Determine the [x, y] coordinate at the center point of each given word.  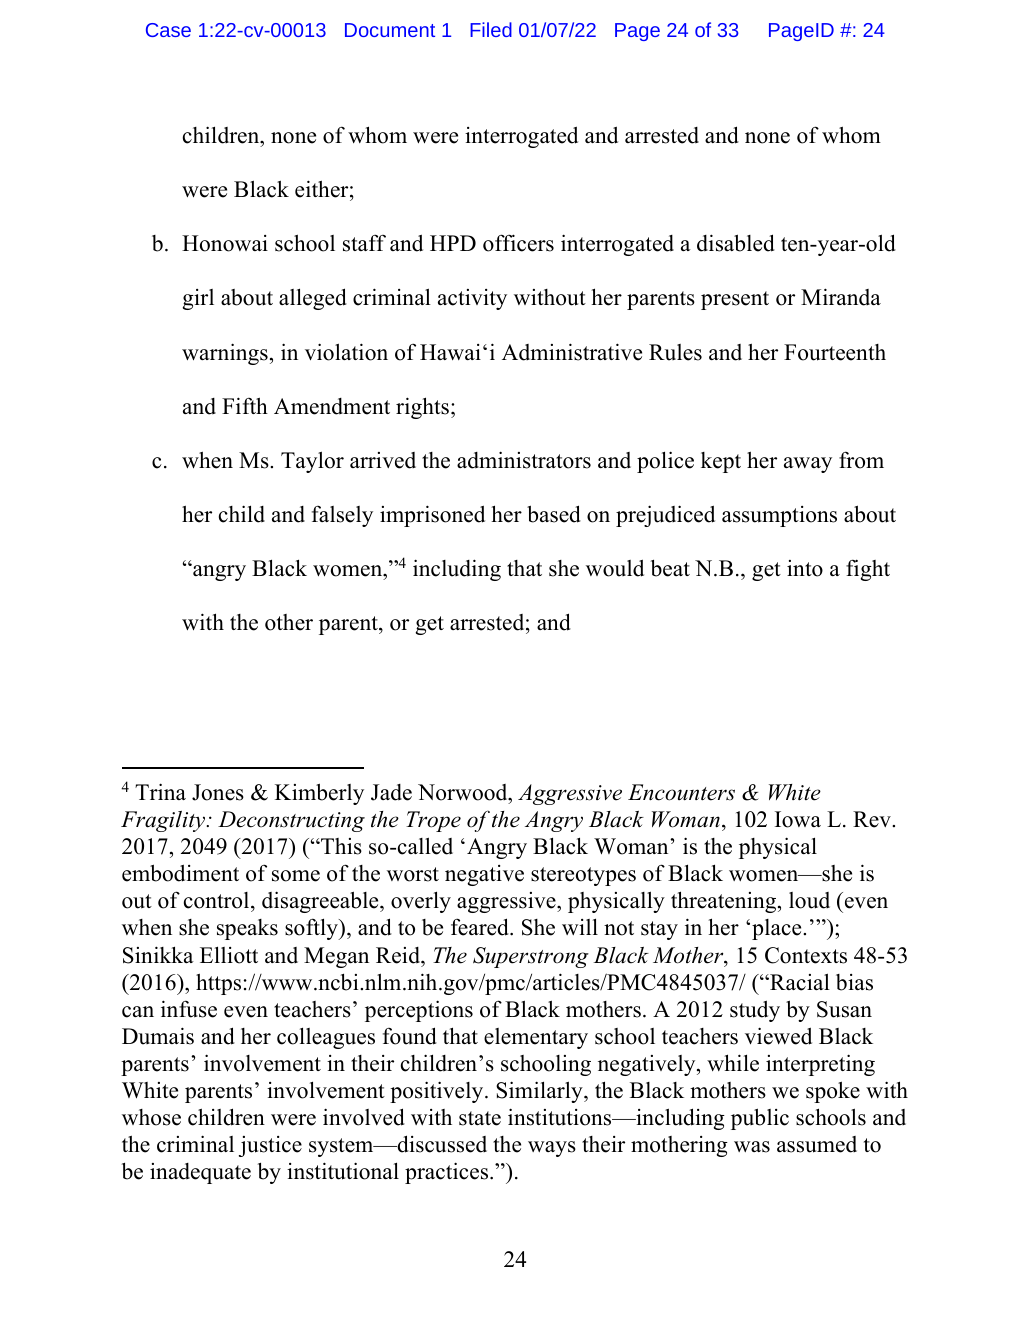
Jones [218, 792]
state [480, 1118]
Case [168, 30]
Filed [491, 29]
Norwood [464, 792]
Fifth [245, 405]
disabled [736, 243]
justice [270, 1146]
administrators [524, 460]
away [808, 465]
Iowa [798, 819]
